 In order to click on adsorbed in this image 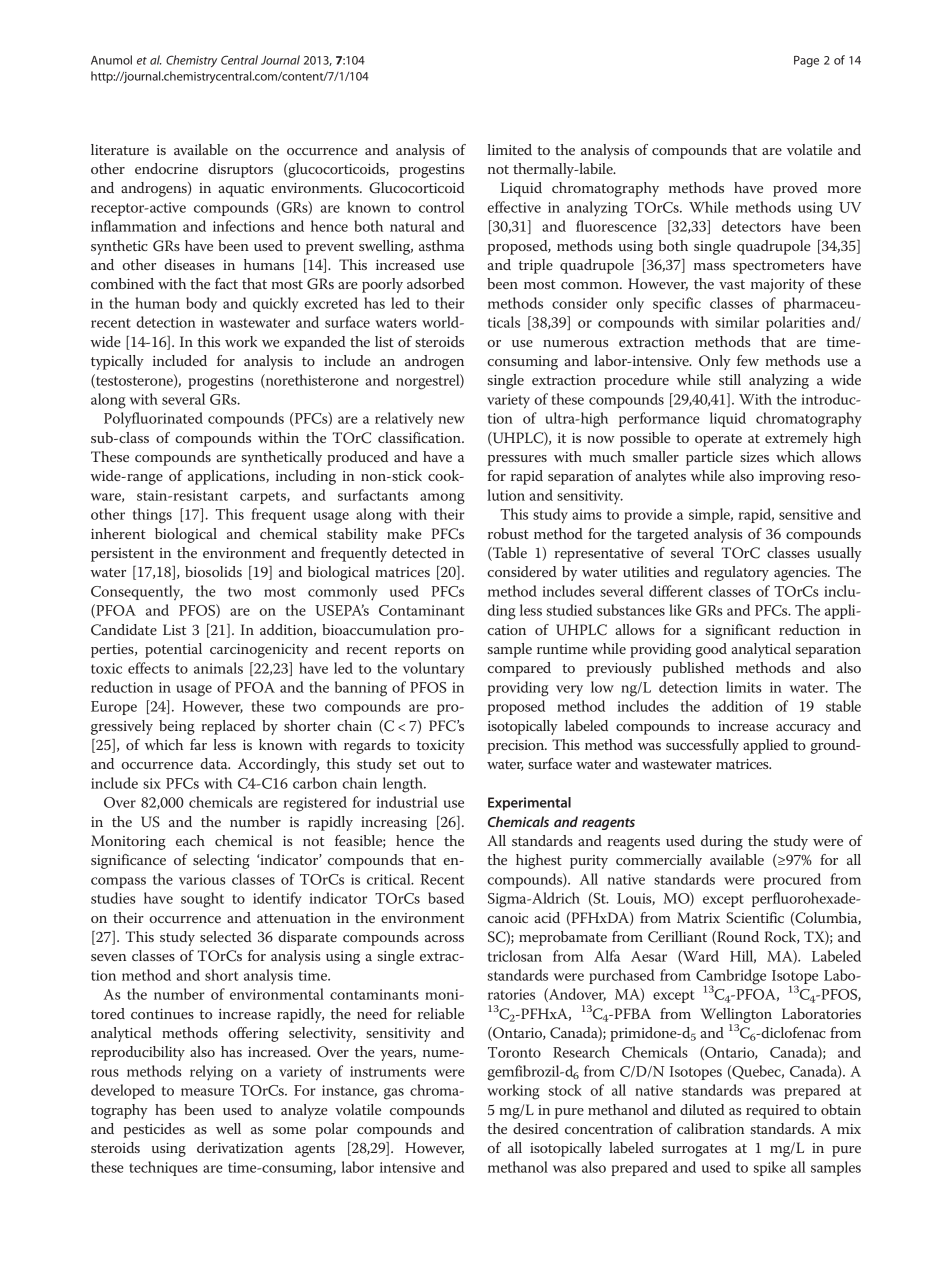, I will do `click(435, 283)`.
